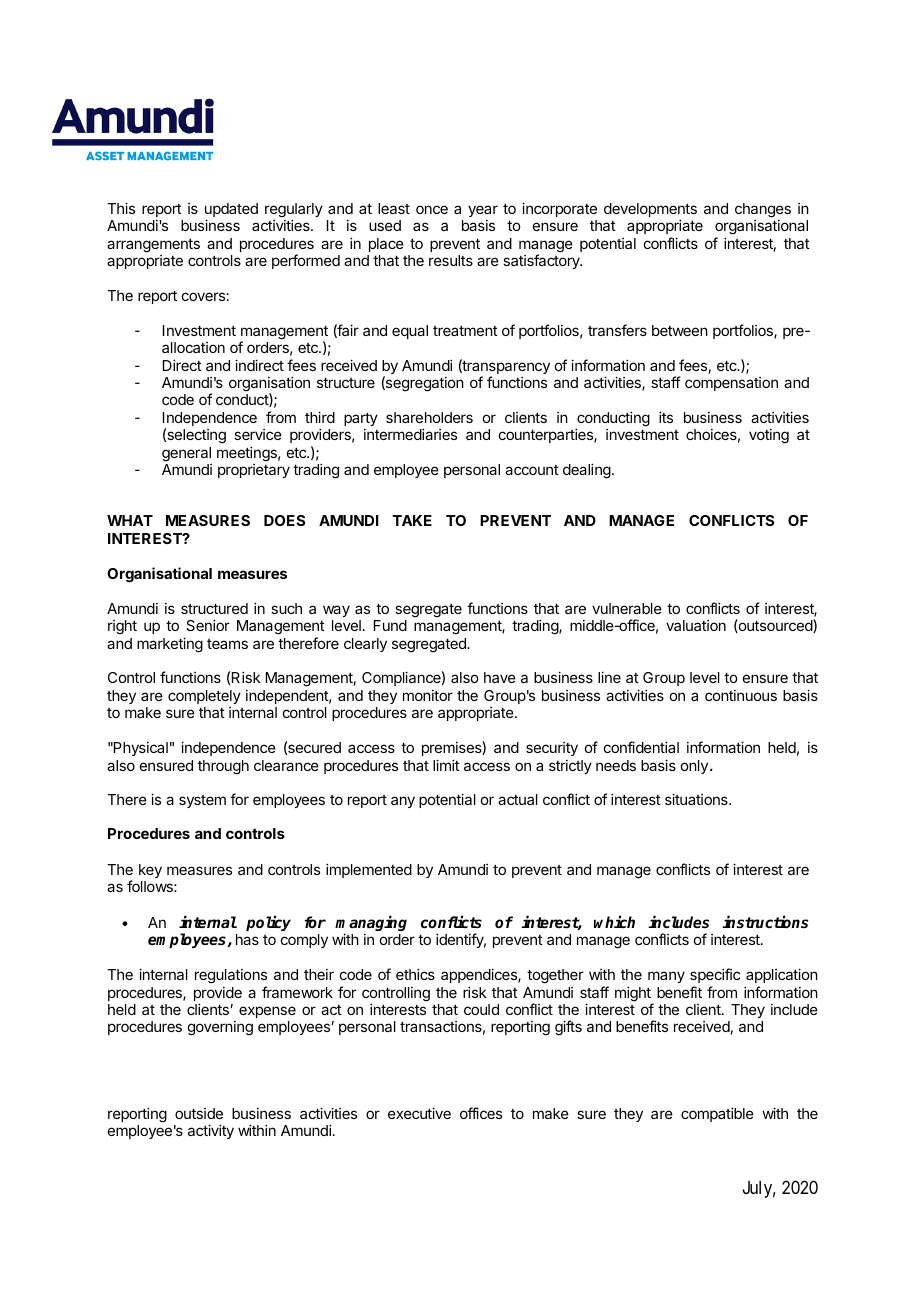  What do you see at coordinates (231, 211) in the page?
I see `updated` at bounding box center [231, 211].
